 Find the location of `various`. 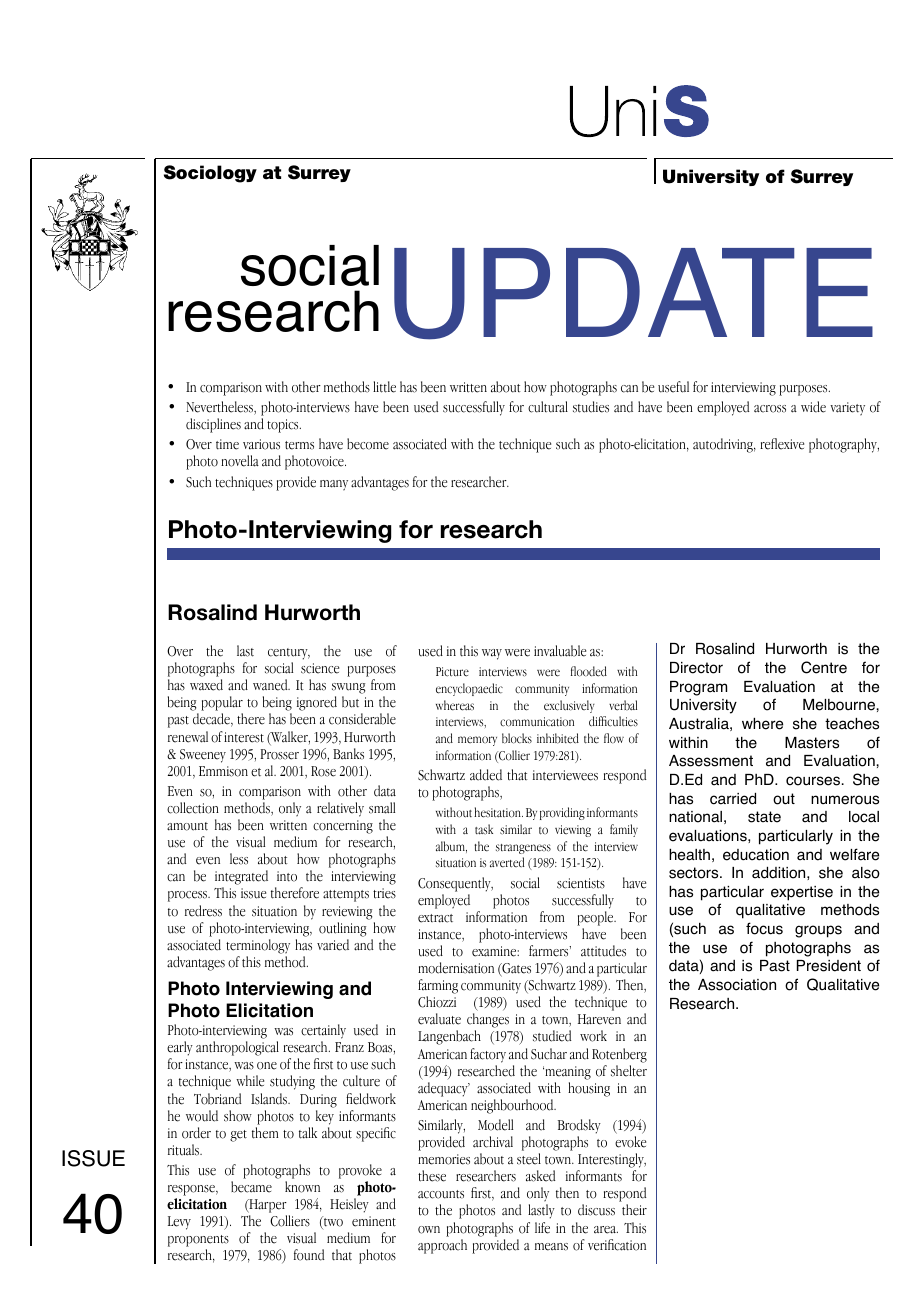

various is located at coordinates (261, 444).
